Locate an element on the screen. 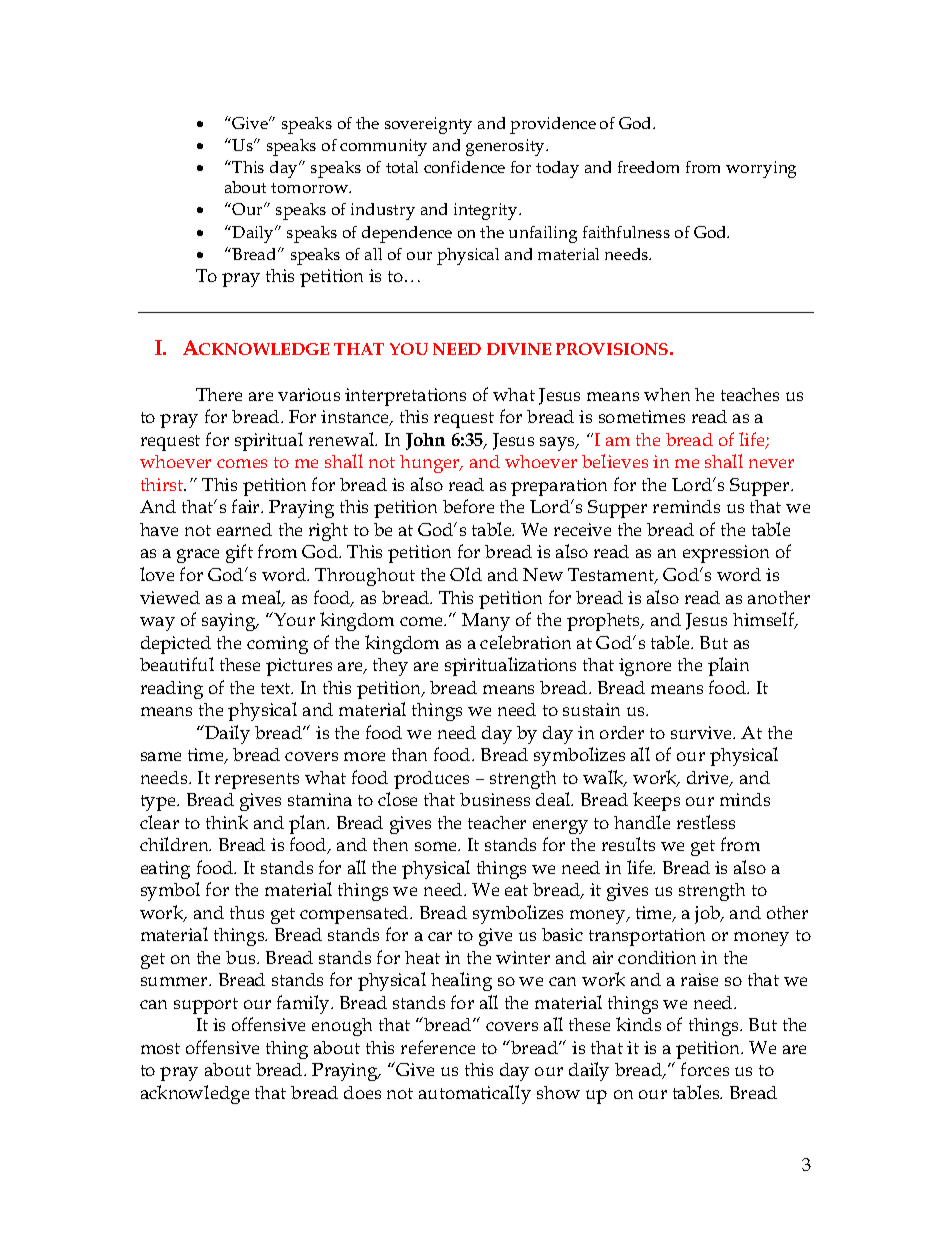 The width and height of the screenshot is (952, 1233). fair is located at coordinates (247, 506).
